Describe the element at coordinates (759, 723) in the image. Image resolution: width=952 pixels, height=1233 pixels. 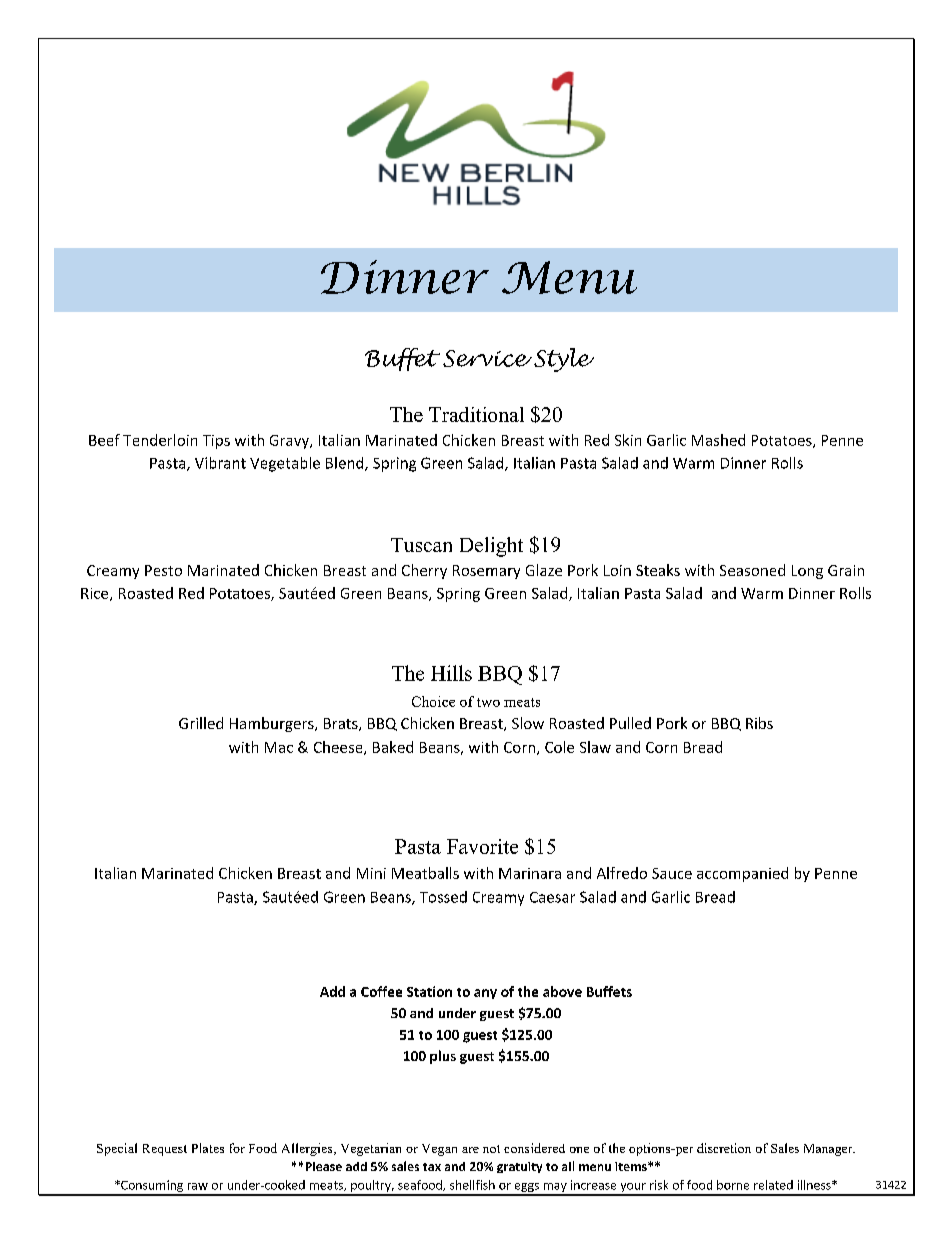
I see `Ribs` at that location.
